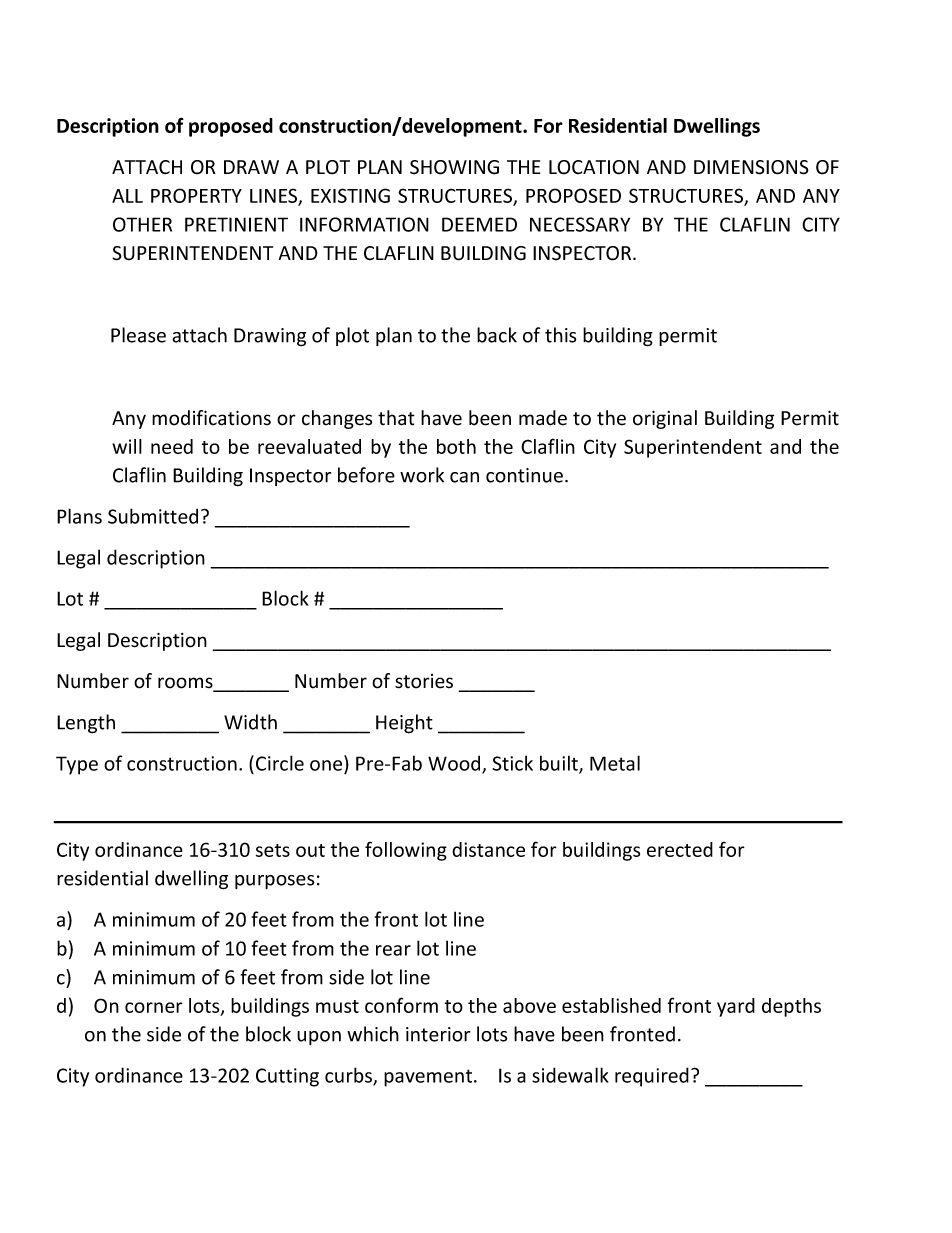  I want to click on interior, so click(438, 1034).
